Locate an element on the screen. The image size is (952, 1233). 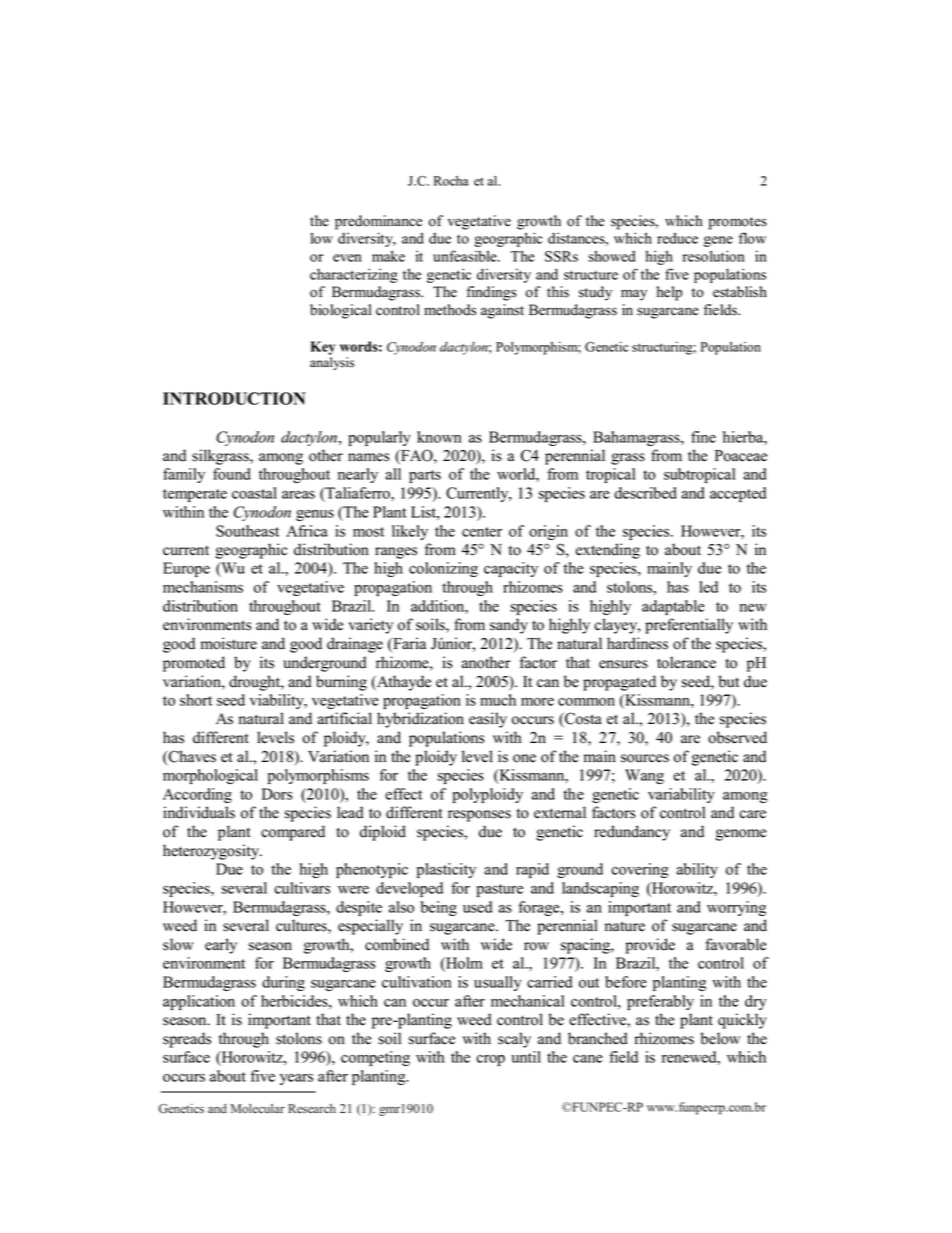
Rocha is located at coordinates (451, 181).
